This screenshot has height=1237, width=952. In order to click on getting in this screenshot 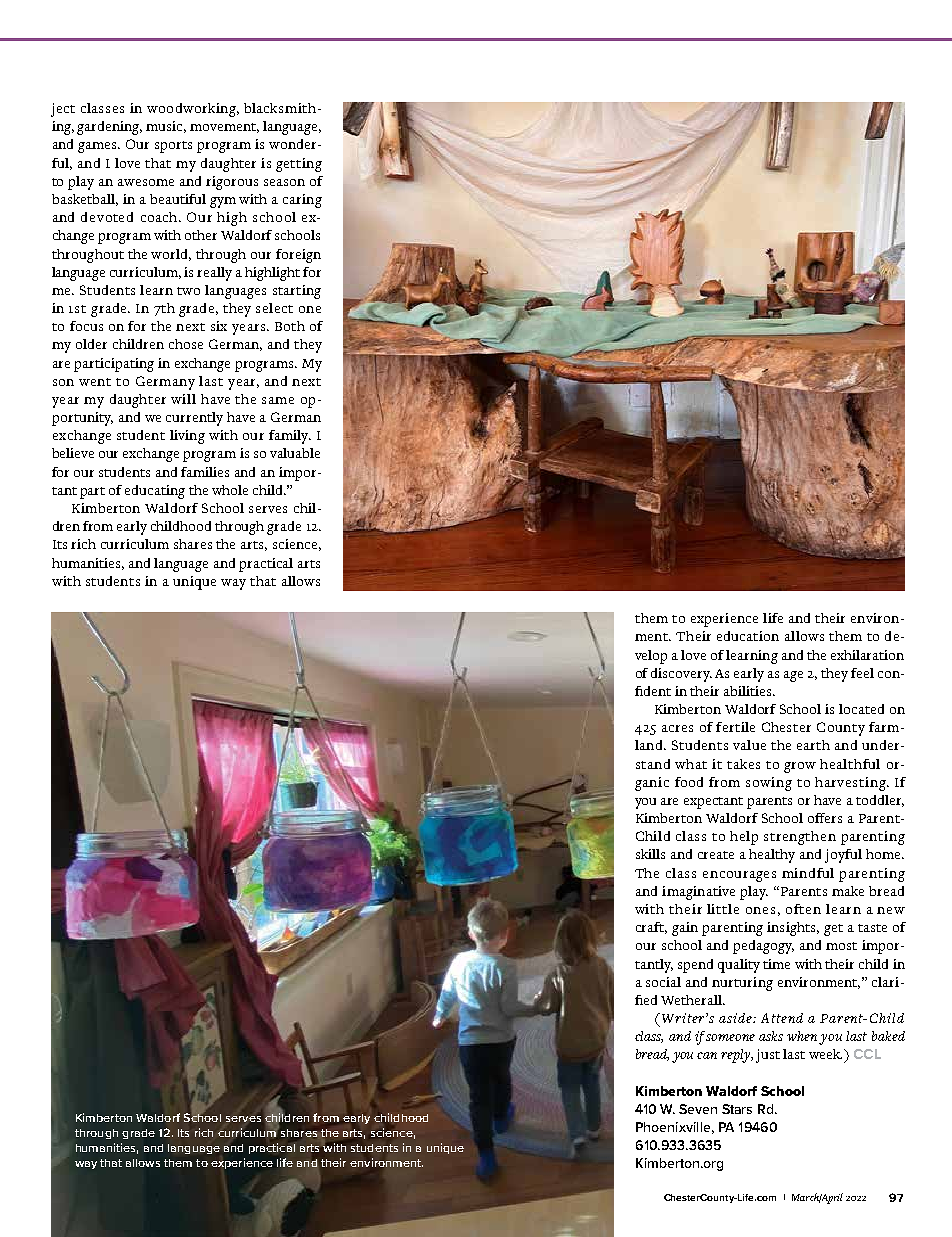, I will do `click(299, 165)`.
